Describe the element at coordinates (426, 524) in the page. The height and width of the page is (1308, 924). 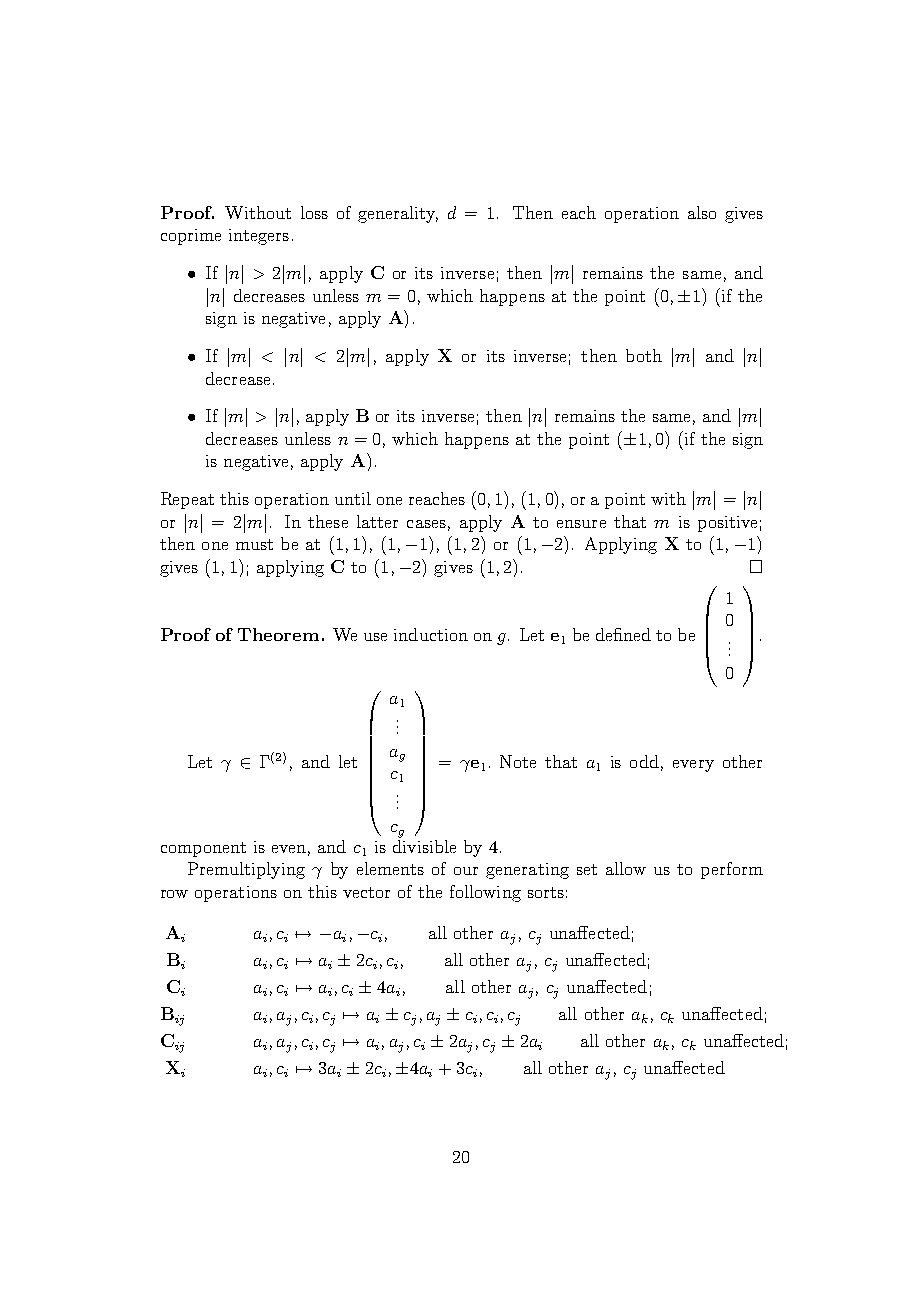
I see `cases` at that location.
